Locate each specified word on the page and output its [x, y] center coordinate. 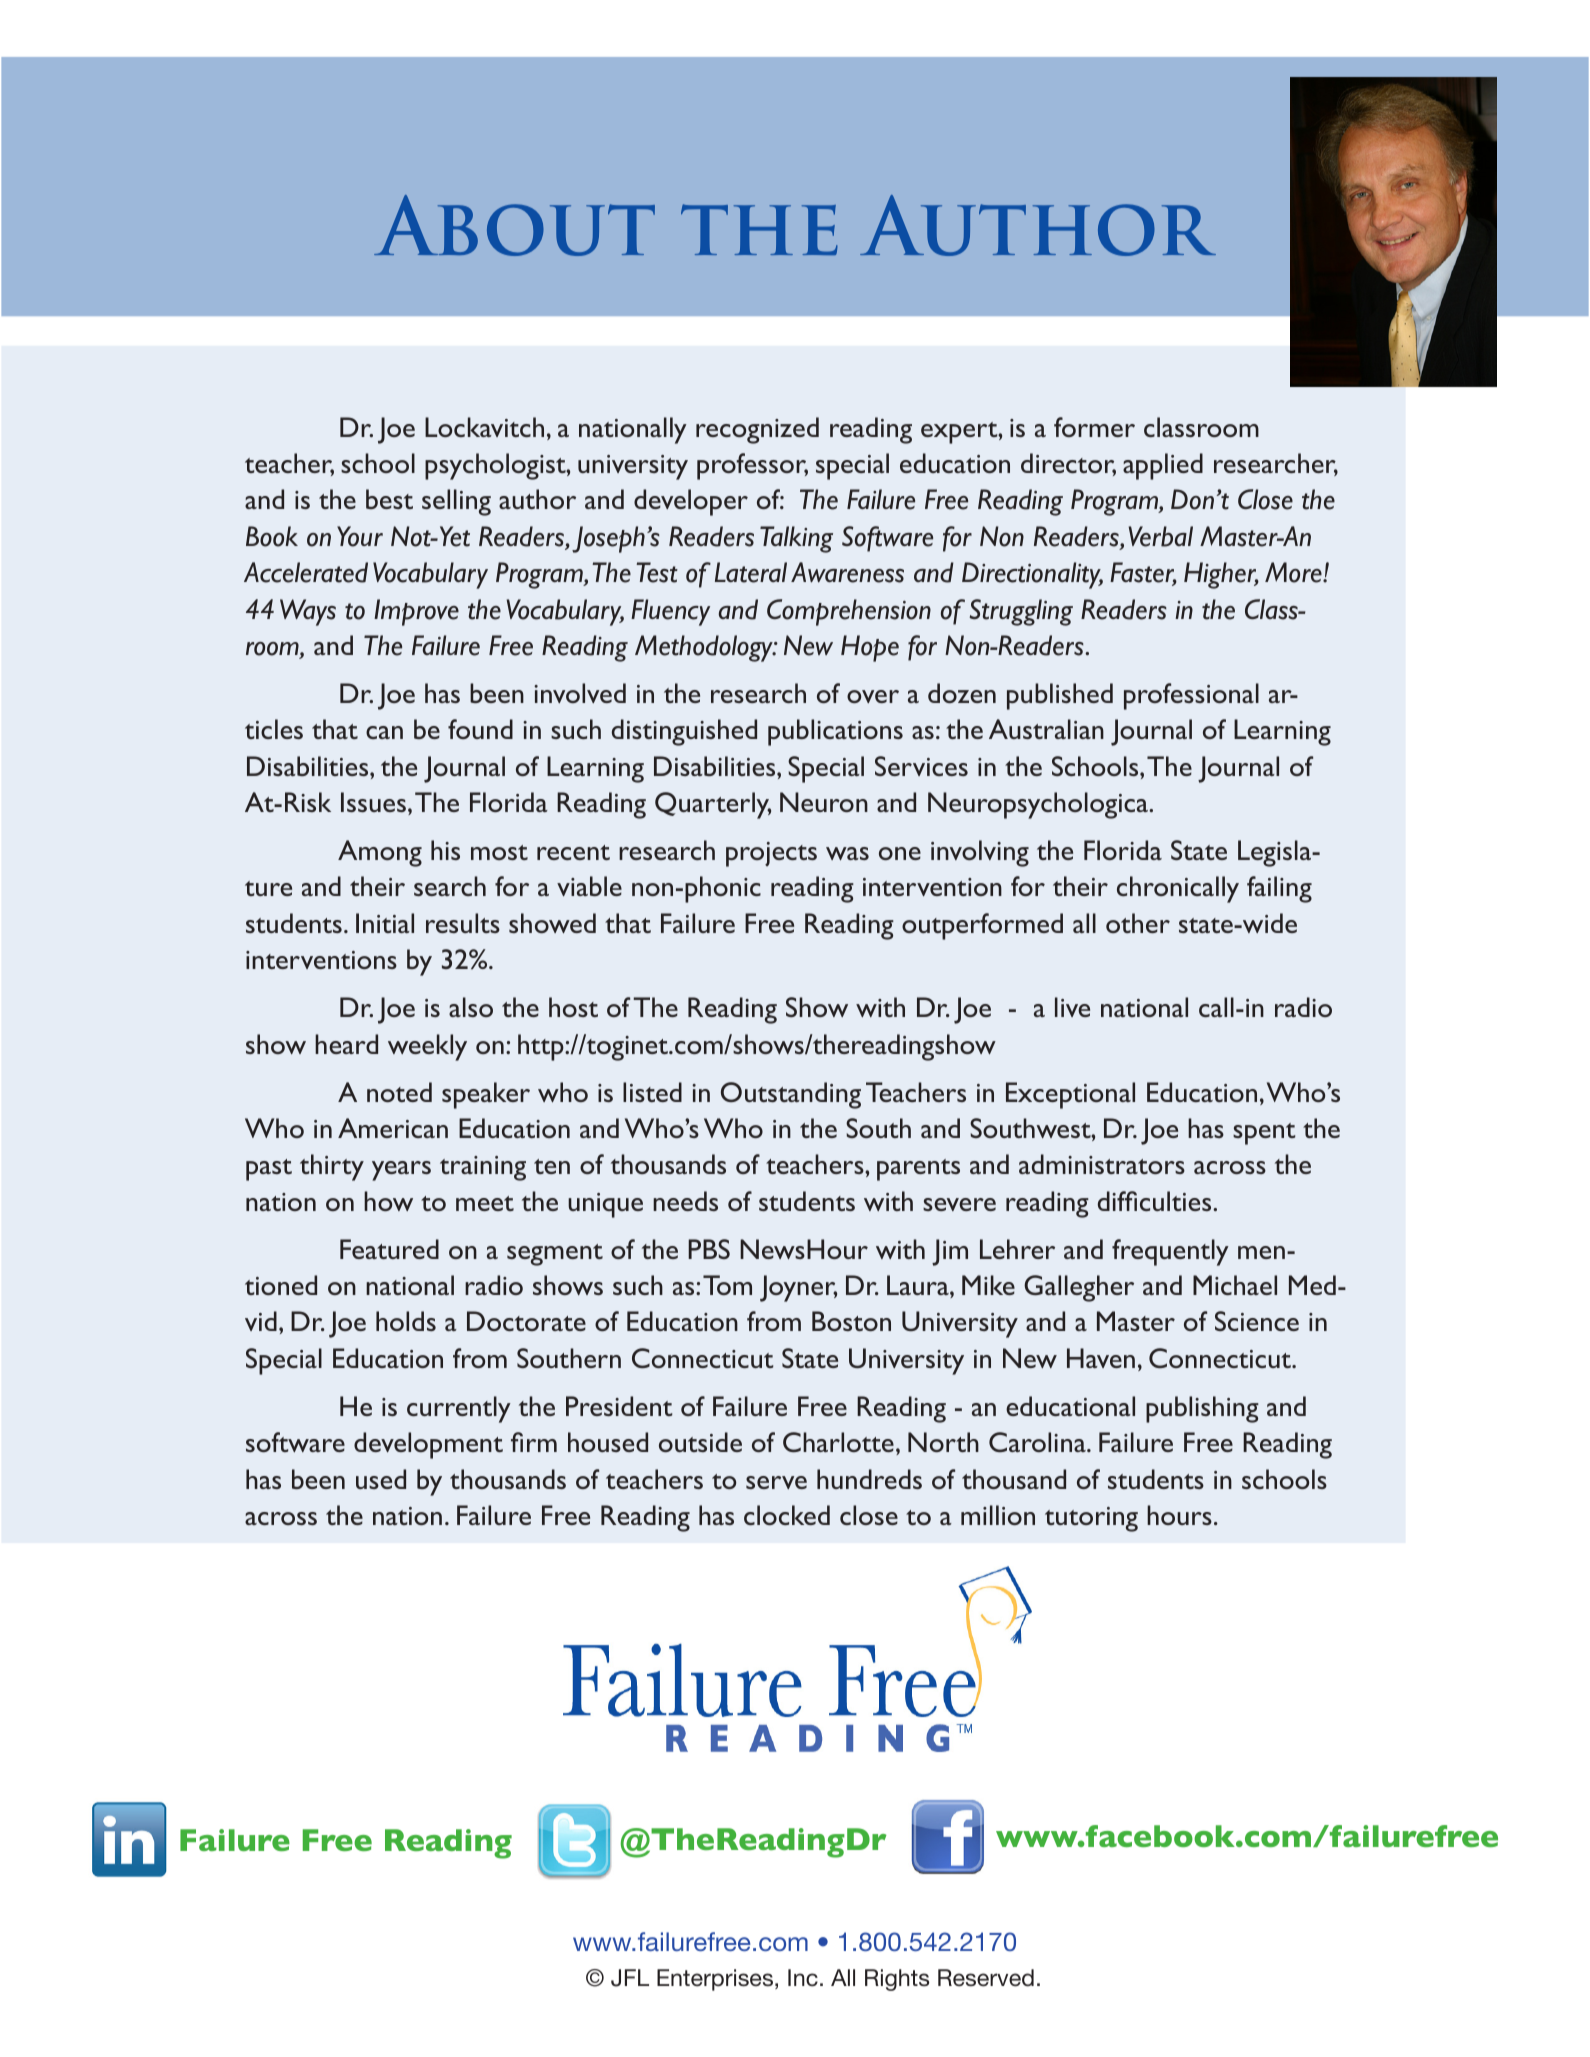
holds [406, 1321]
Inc [803, 1978]
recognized [757, 430]
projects [771, 854]
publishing [1202, 1409]
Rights [897, 1980]
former [1094, 427]
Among [380, 853]
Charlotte [838, 1442]
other [1138, 923]
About [514, 225]
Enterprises [715, 1980]
